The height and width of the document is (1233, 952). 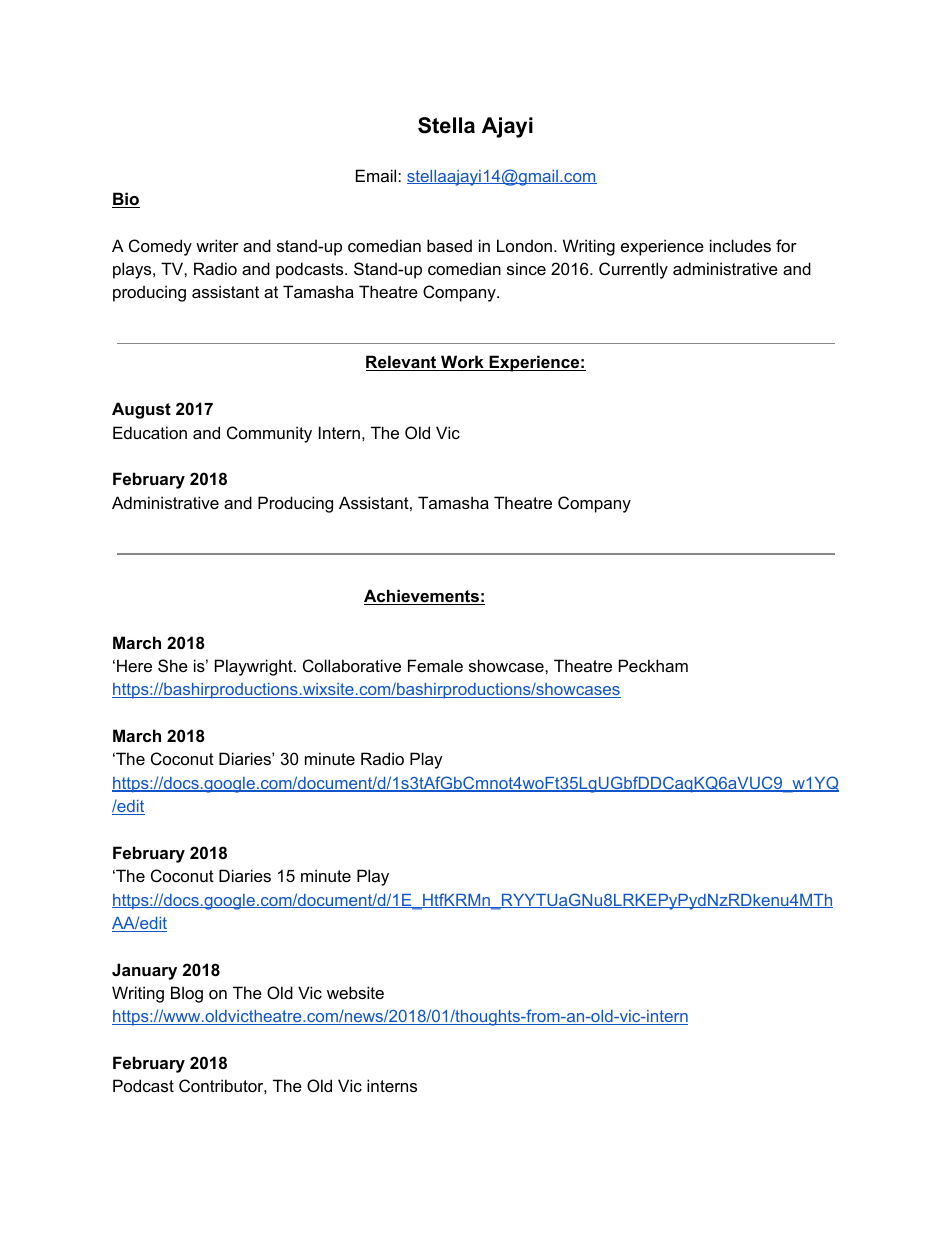 I want to click on Currently, so click(x=633, y=270).
